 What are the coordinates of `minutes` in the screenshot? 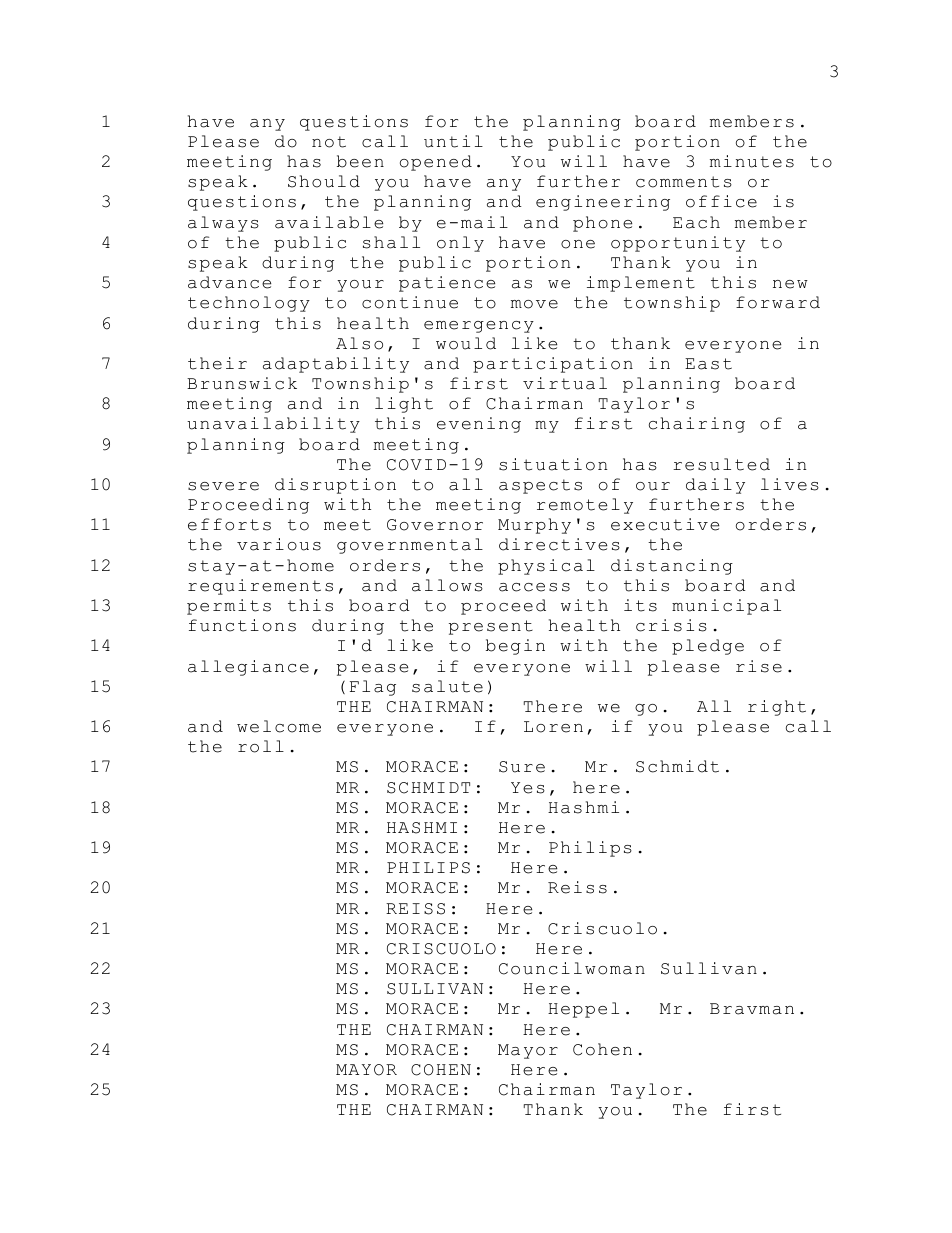 It's located at (752, 161).
